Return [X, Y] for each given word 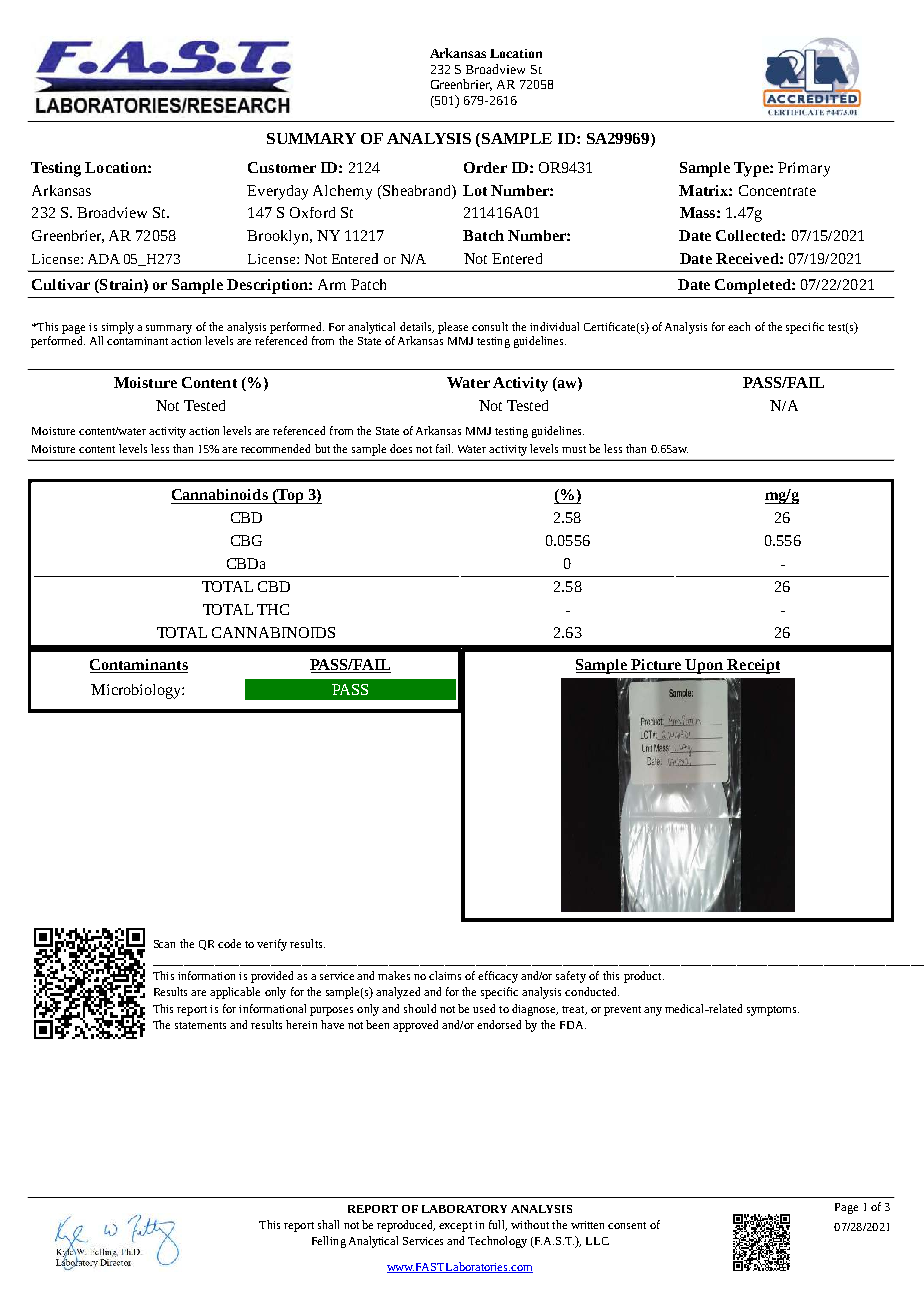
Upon [704, 666]
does [401, 448]
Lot [475, 190]
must [574, 449]
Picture [656, 666]
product [644, 977]
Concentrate [777, 190]
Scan [164, 944]
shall [328, 1224]
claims [445, 975]
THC [273, 609]
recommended [275, 448]
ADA [104, 259]
